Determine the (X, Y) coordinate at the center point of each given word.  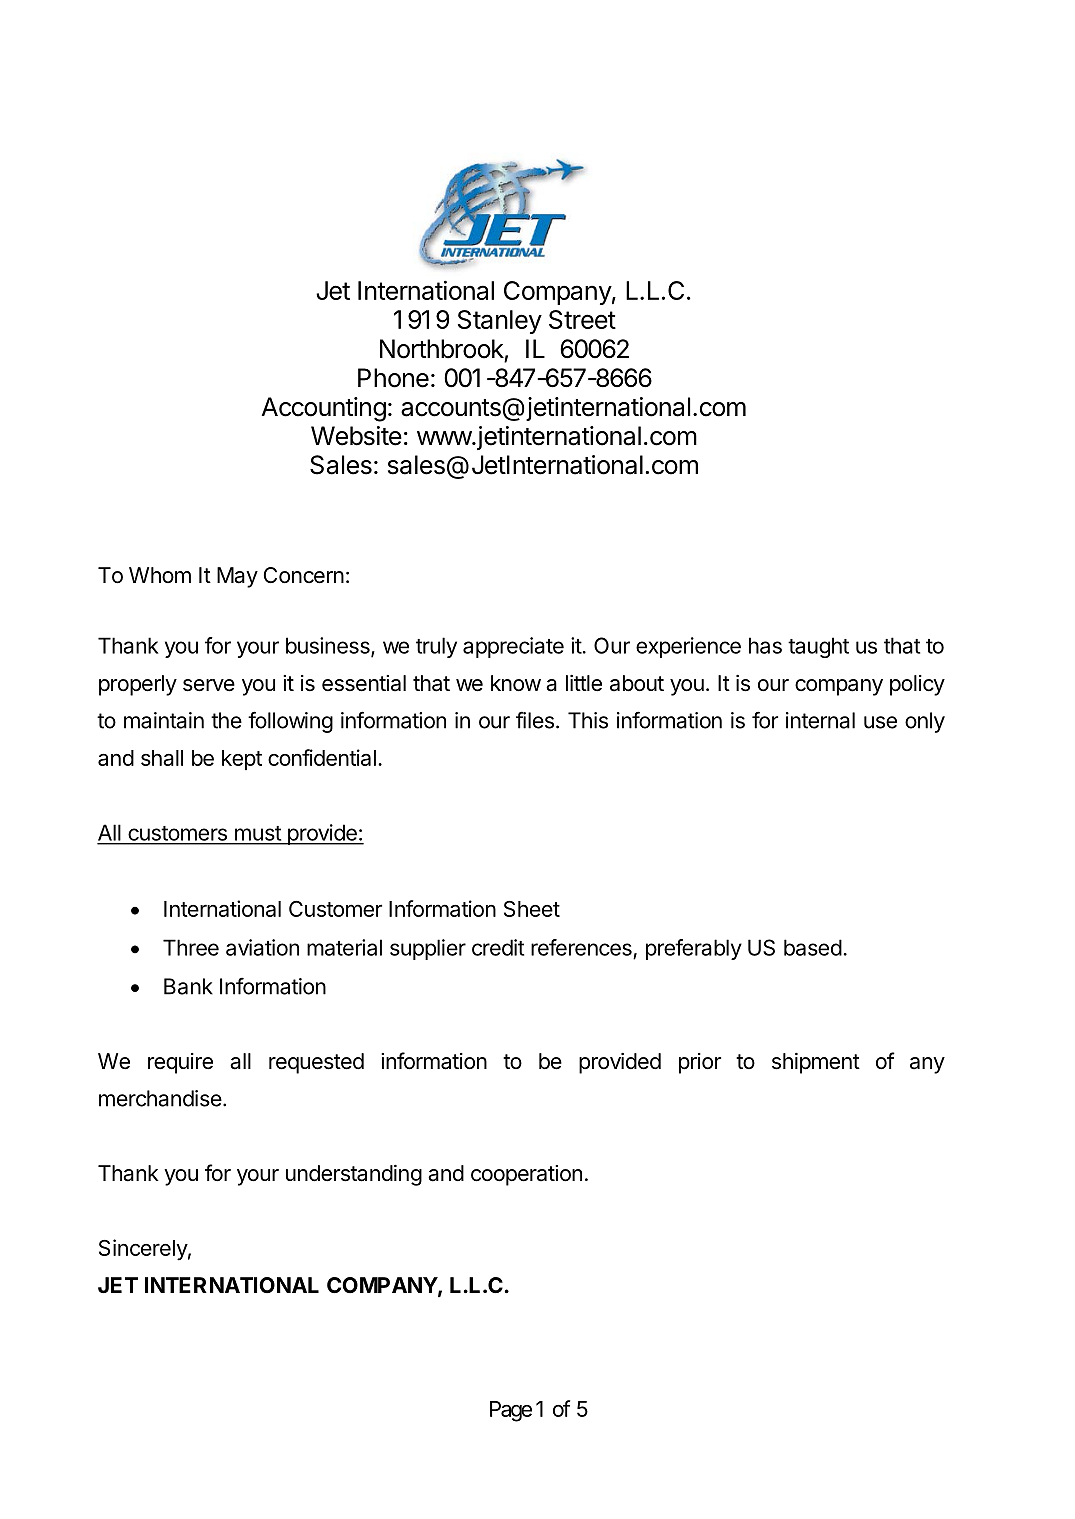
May (237, 577)
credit (498, 947)
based (813, 947)
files (535, 720)
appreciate (513, 647)
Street (582, 319)
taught (818, 647)
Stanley (500, 322)
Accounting (324, 409)
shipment (816, 1063)
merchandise (160, 1098)
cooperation (526, 1175)
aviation (262, 947)
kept (242, 760)
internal (820, 720)
